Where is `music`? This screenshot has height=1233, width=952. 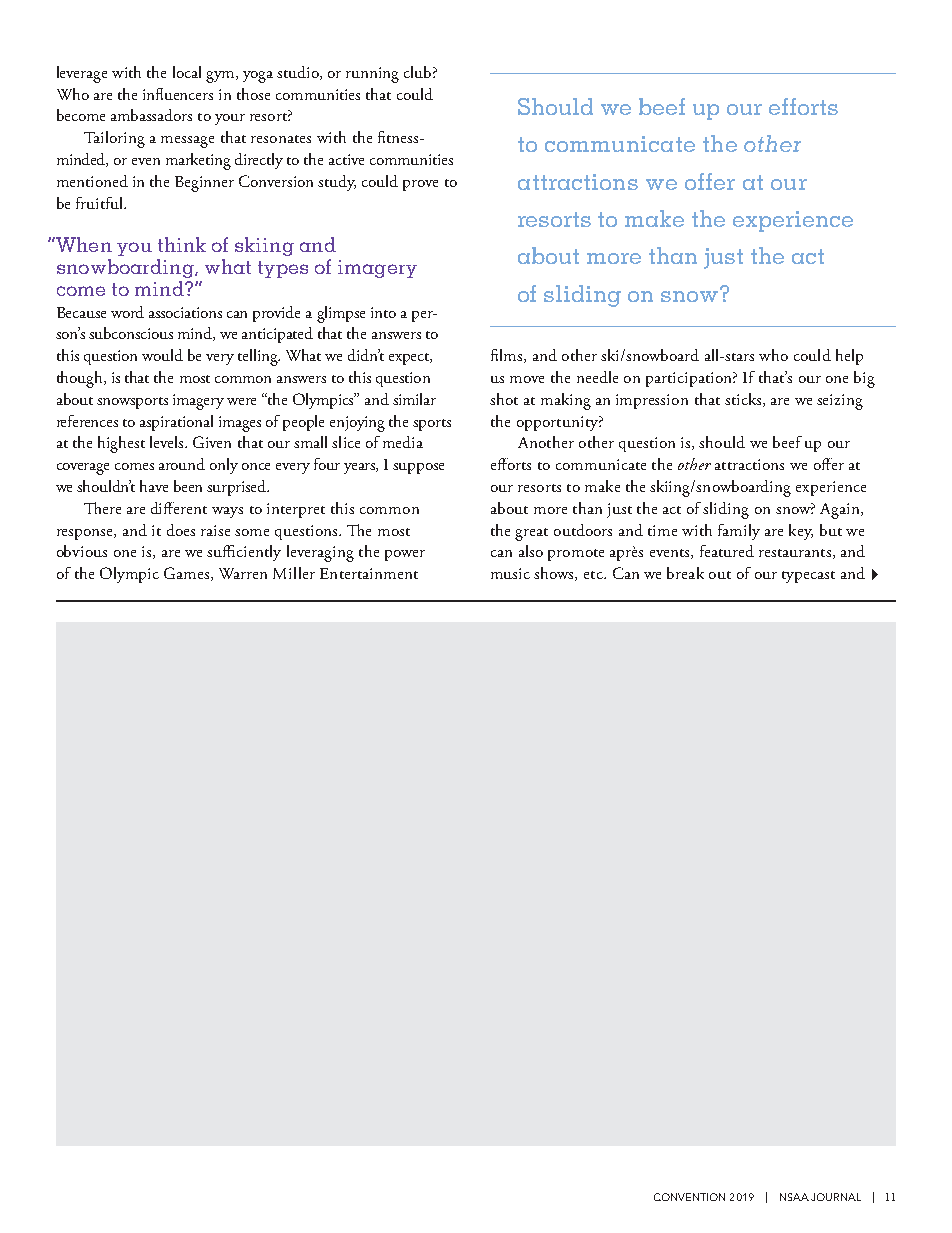 music is located at coordinates (510, 573).
